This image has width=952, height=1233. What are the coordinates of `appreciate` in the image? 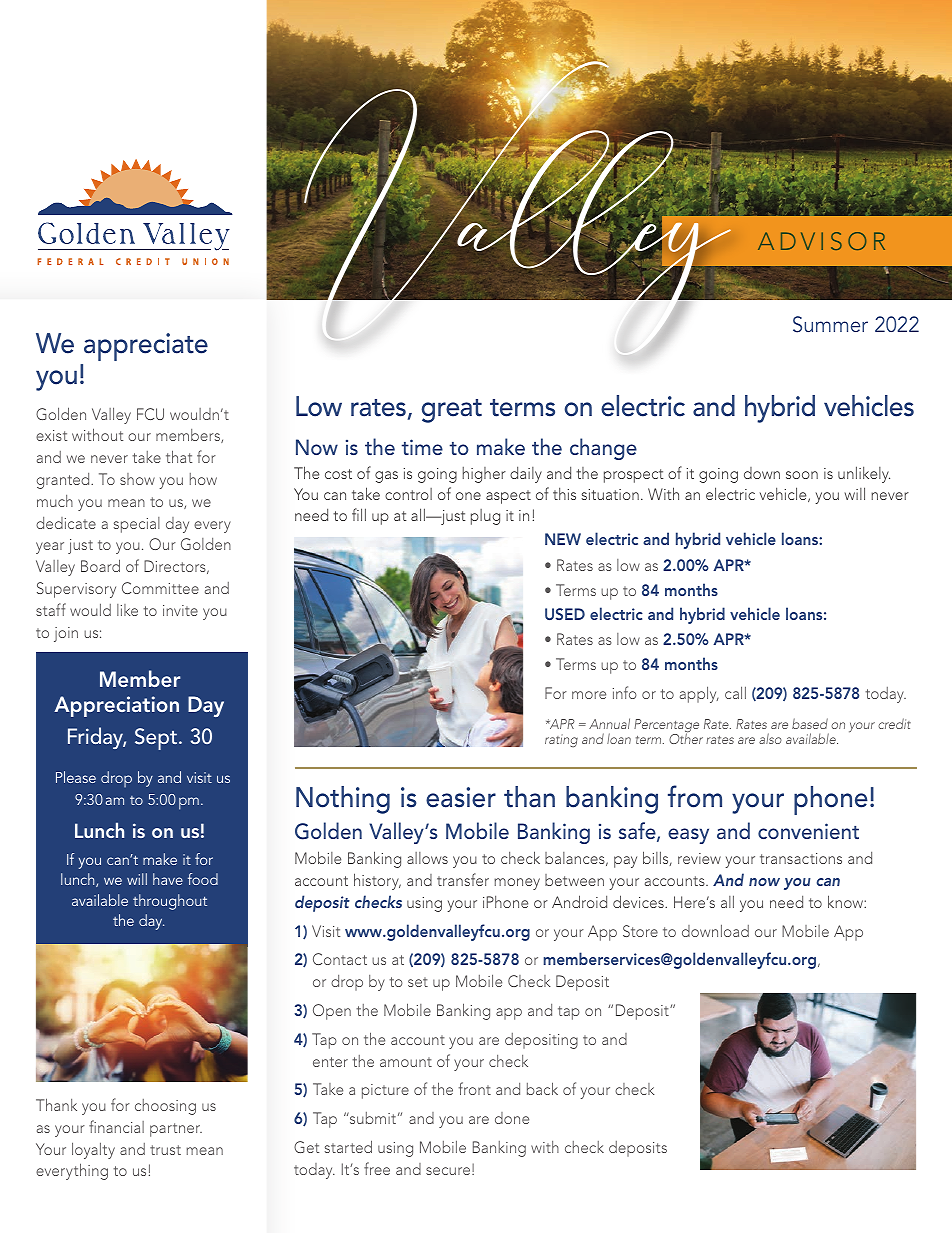 It's located at (146, 347).
